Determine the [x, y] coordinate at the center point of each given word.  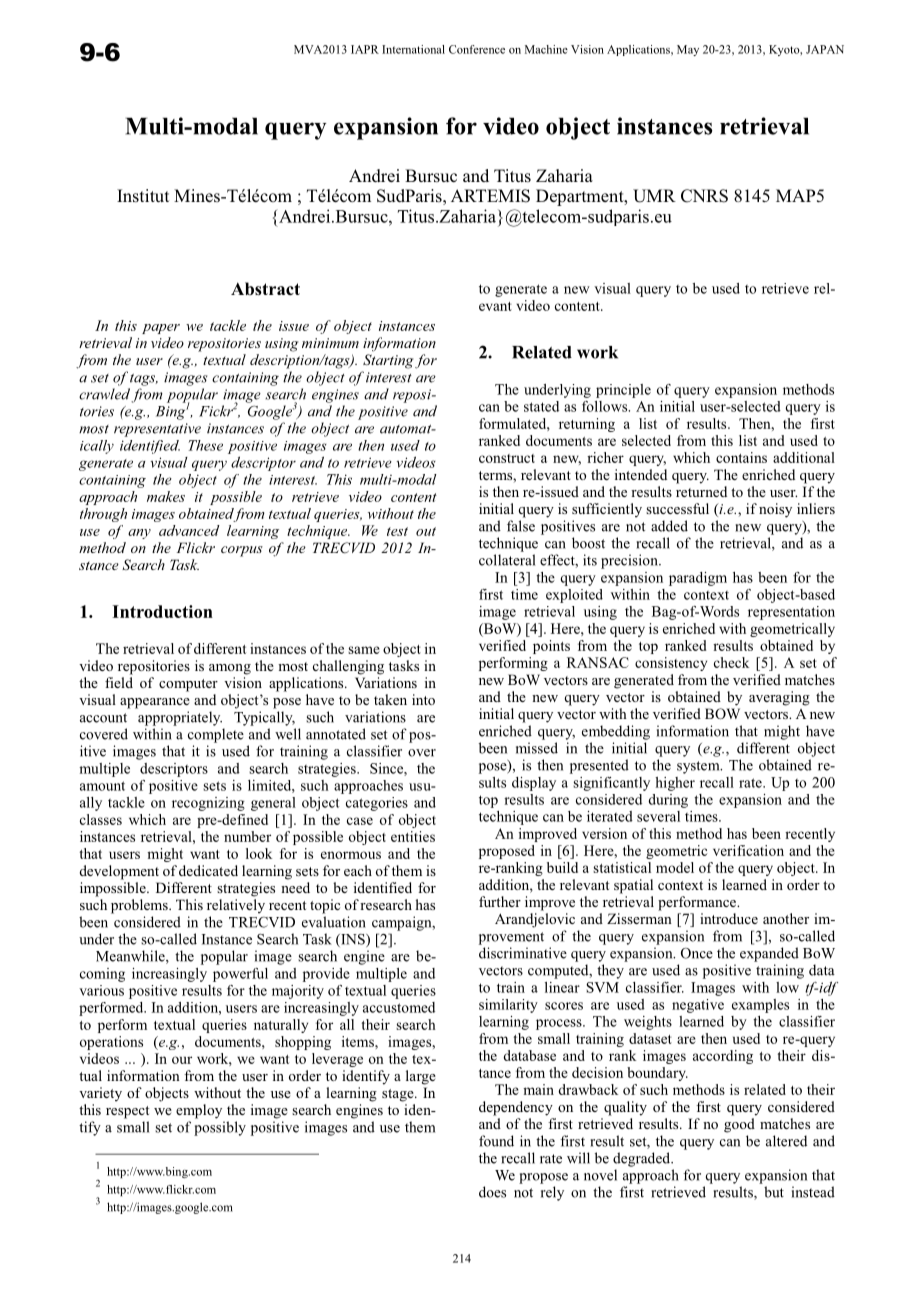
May [688, 50]
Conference [477, 49]
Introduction [162, 611]
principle [623, 391]
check [731, 662]
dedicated [208, 870]
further [500, 901]
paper [161, 329]
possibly [220, 1128]
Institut [143, 195]
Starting [388, 361]
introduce [729, 918]
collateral [507, 560]
